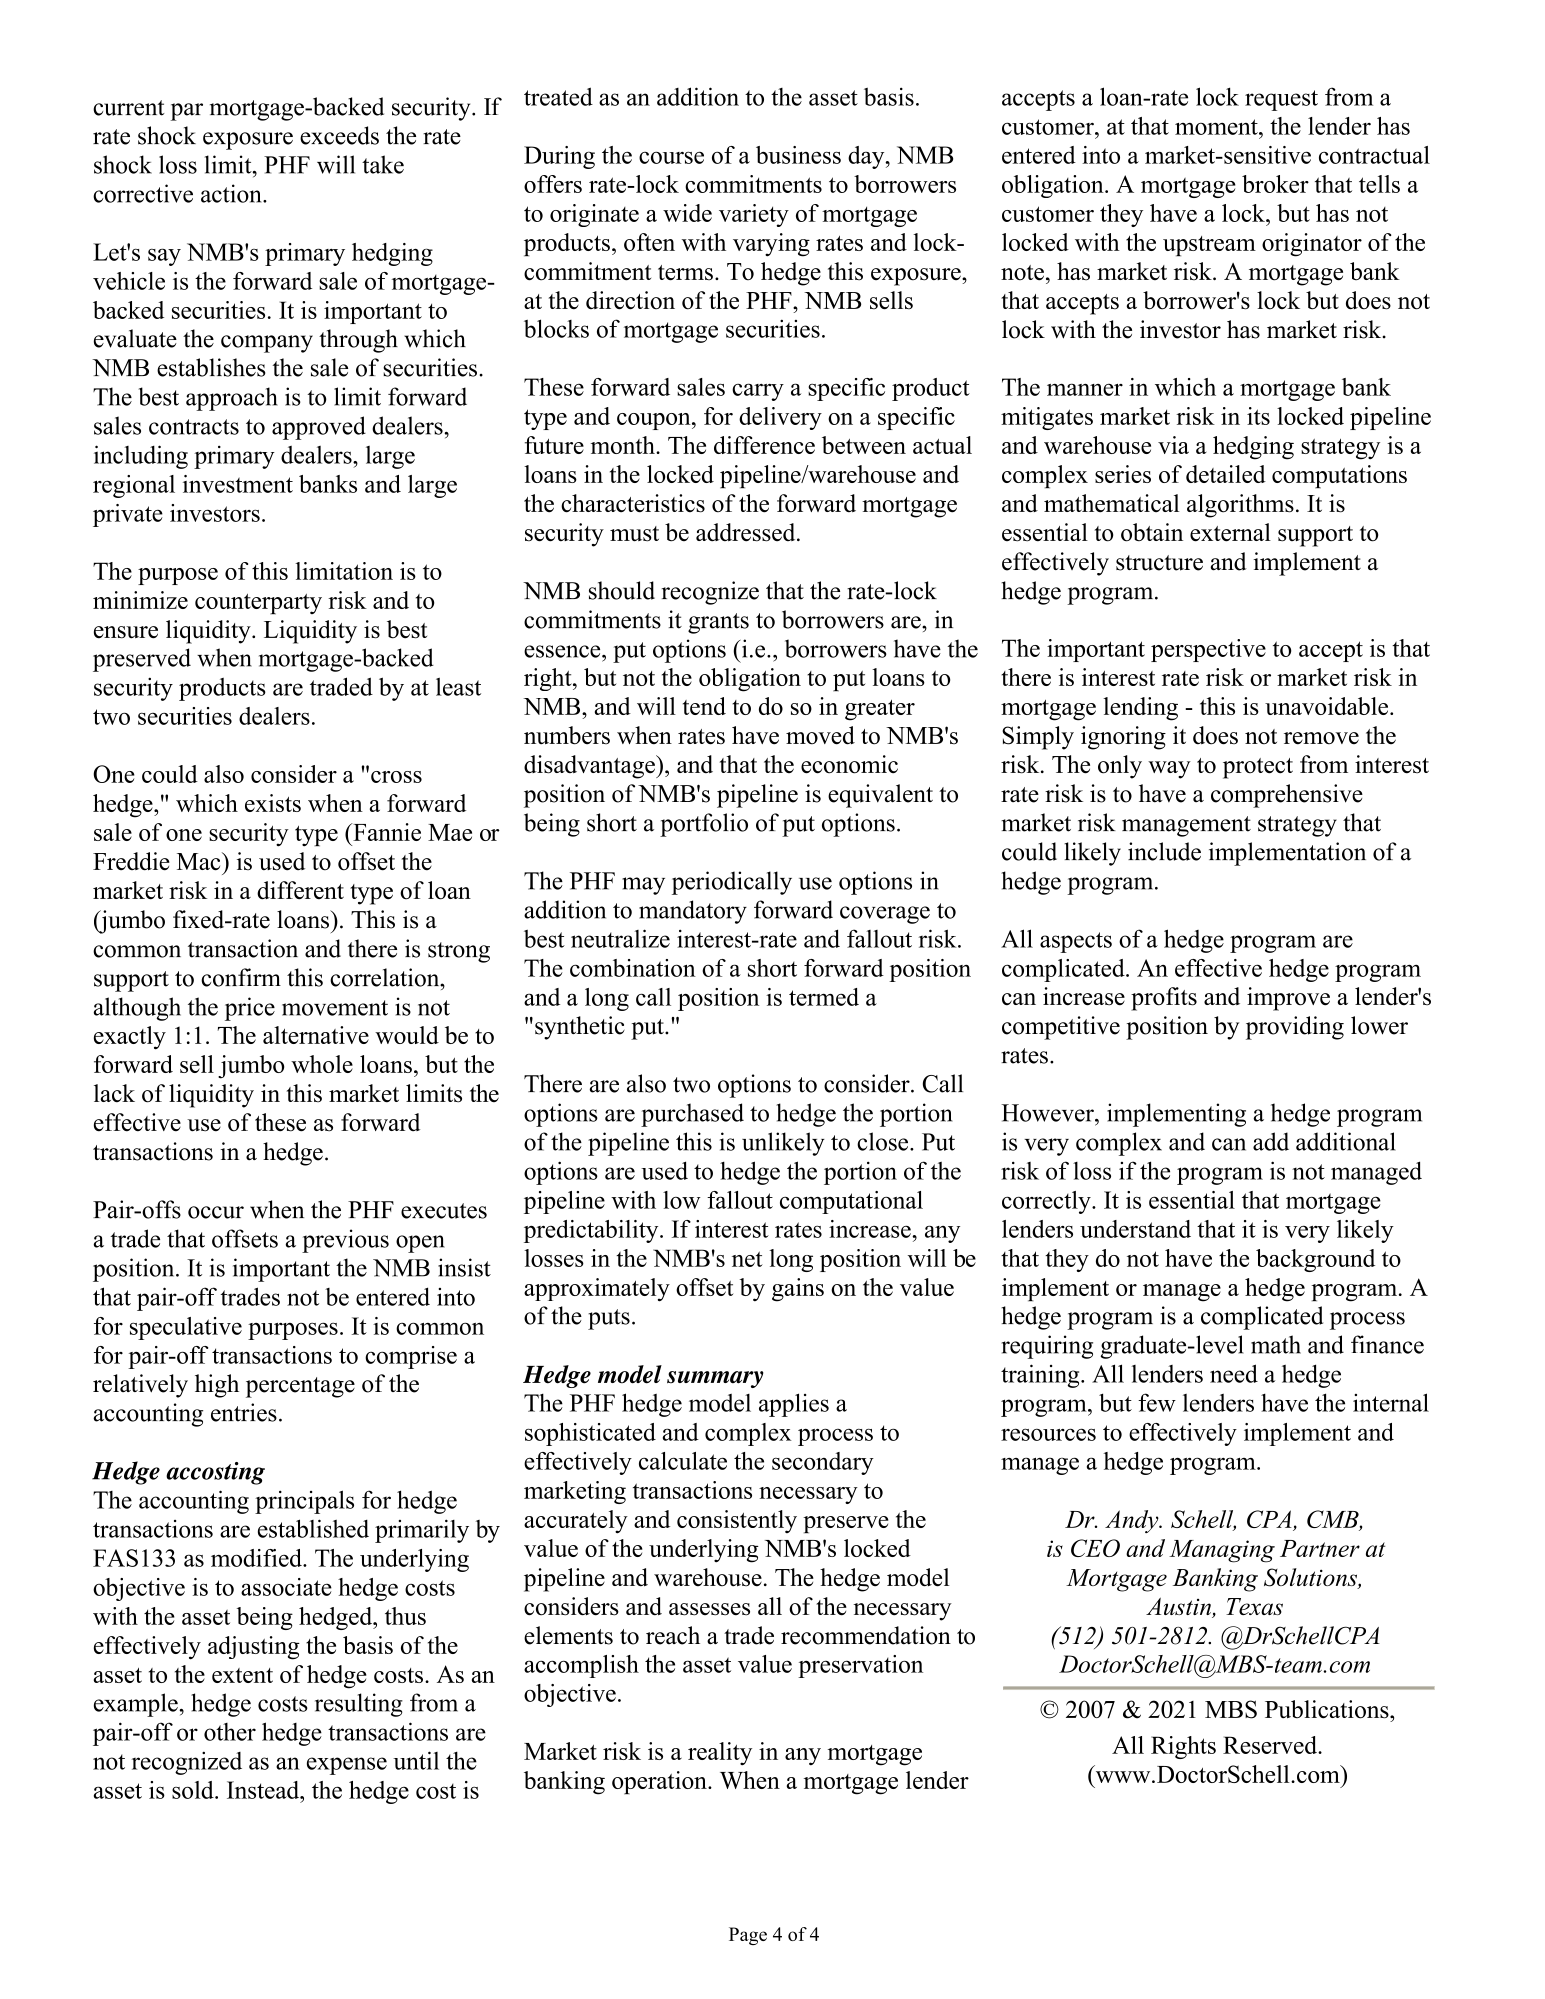 This page has width=1545, height=1999. What do you see at coordinates (748, 1936) in the page?
I see `Page` at bounding box center [748, 1936].
